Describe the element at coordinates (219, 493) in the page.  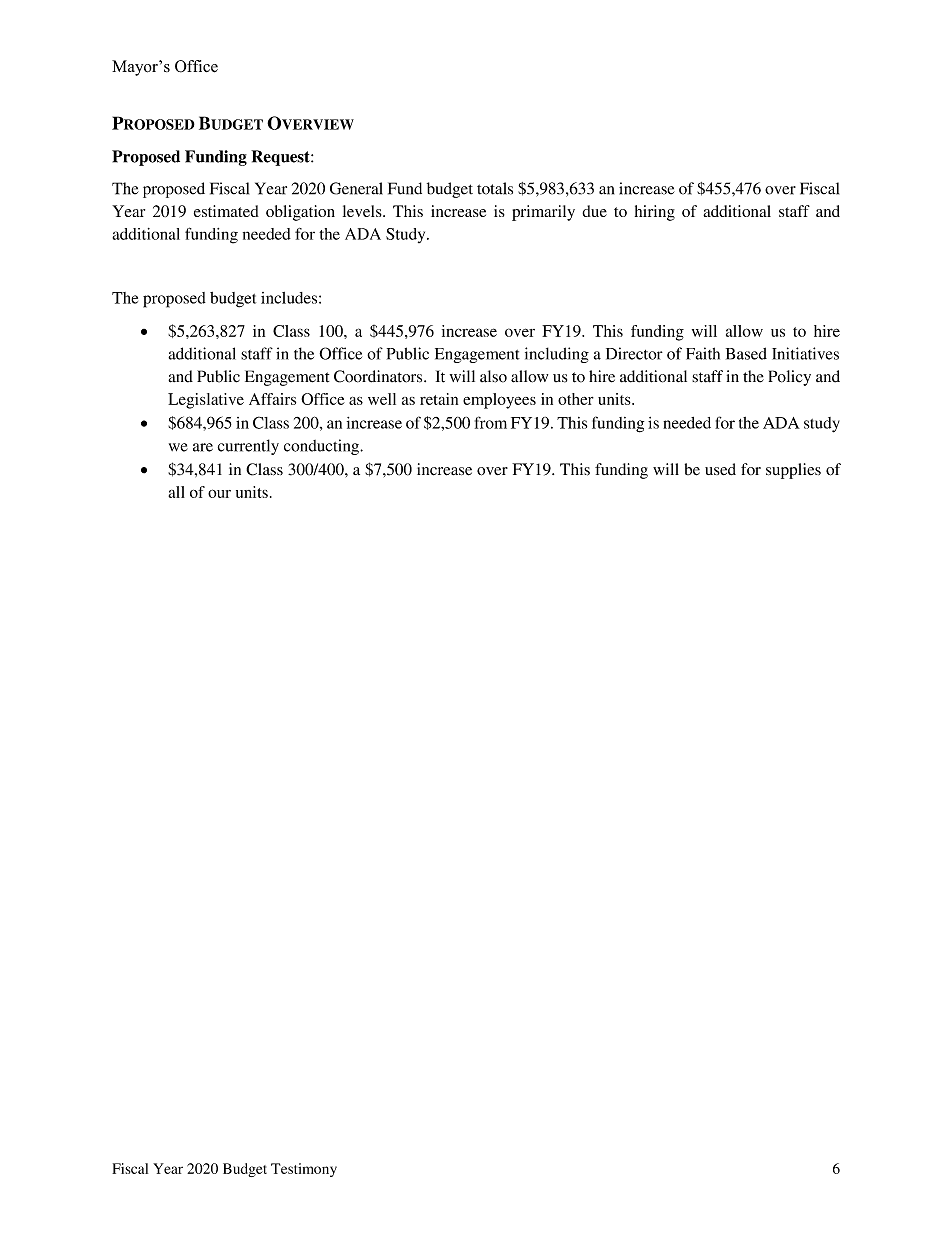
I see `our` at that location.
